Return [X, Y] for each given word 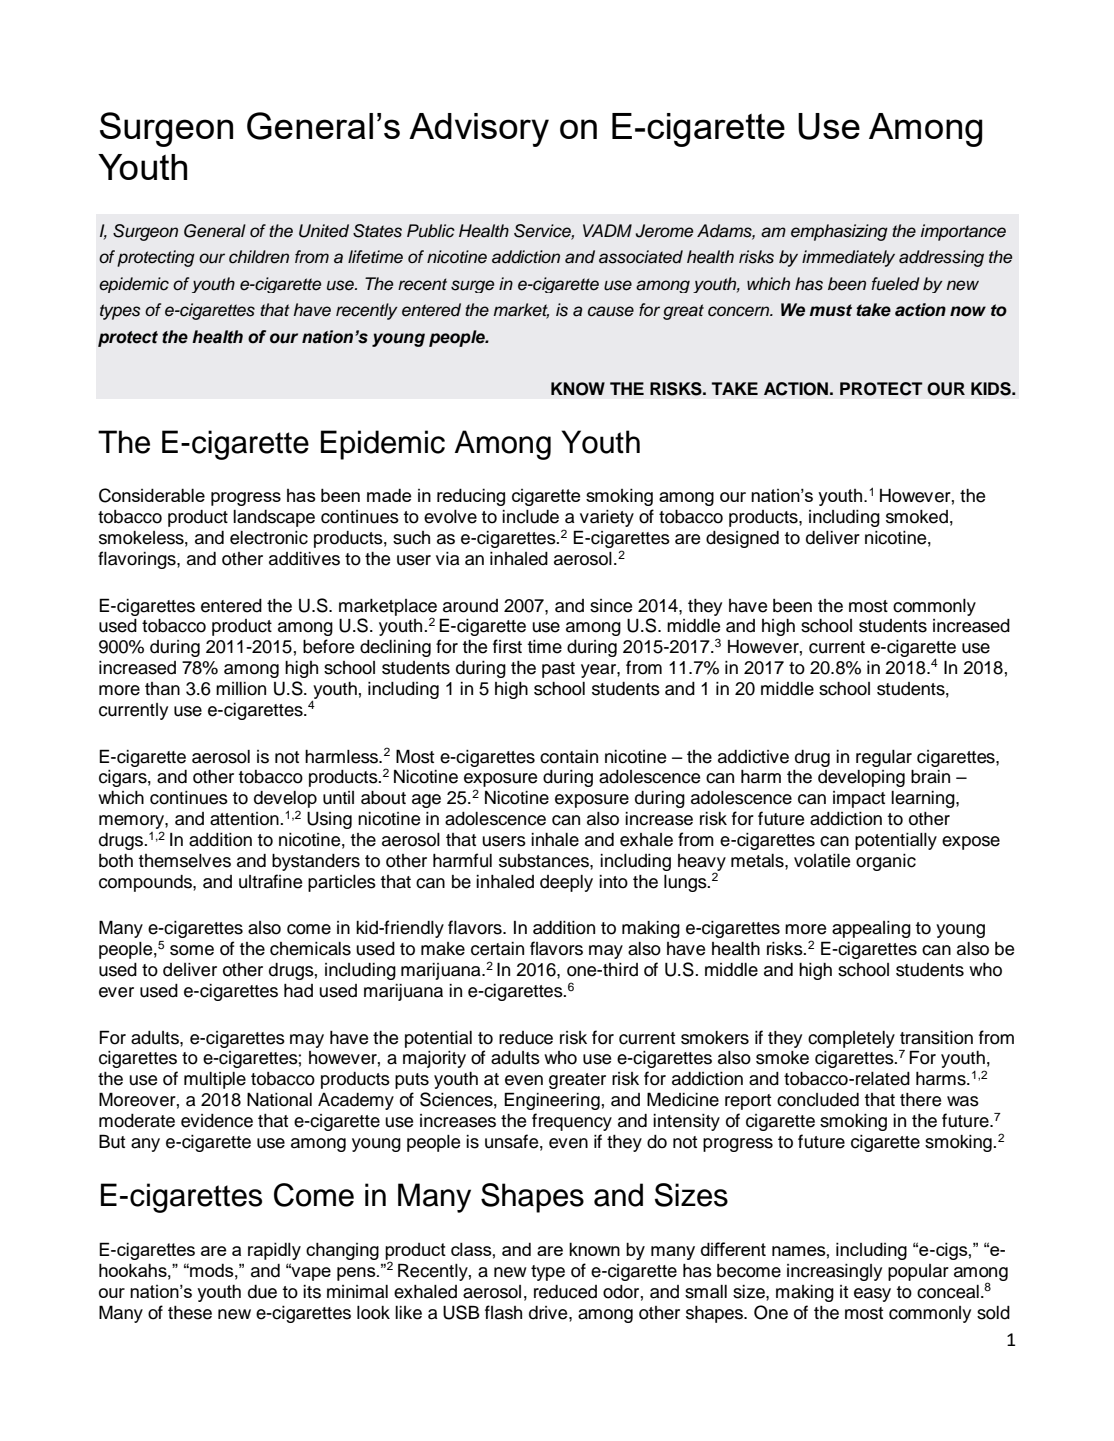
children [259, 257]
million [241, 689]
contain [569, 757]
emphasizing [839, 232]
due [262, 1292]
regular [884, 758]
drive [549, 1313]
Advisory [479, 130]
